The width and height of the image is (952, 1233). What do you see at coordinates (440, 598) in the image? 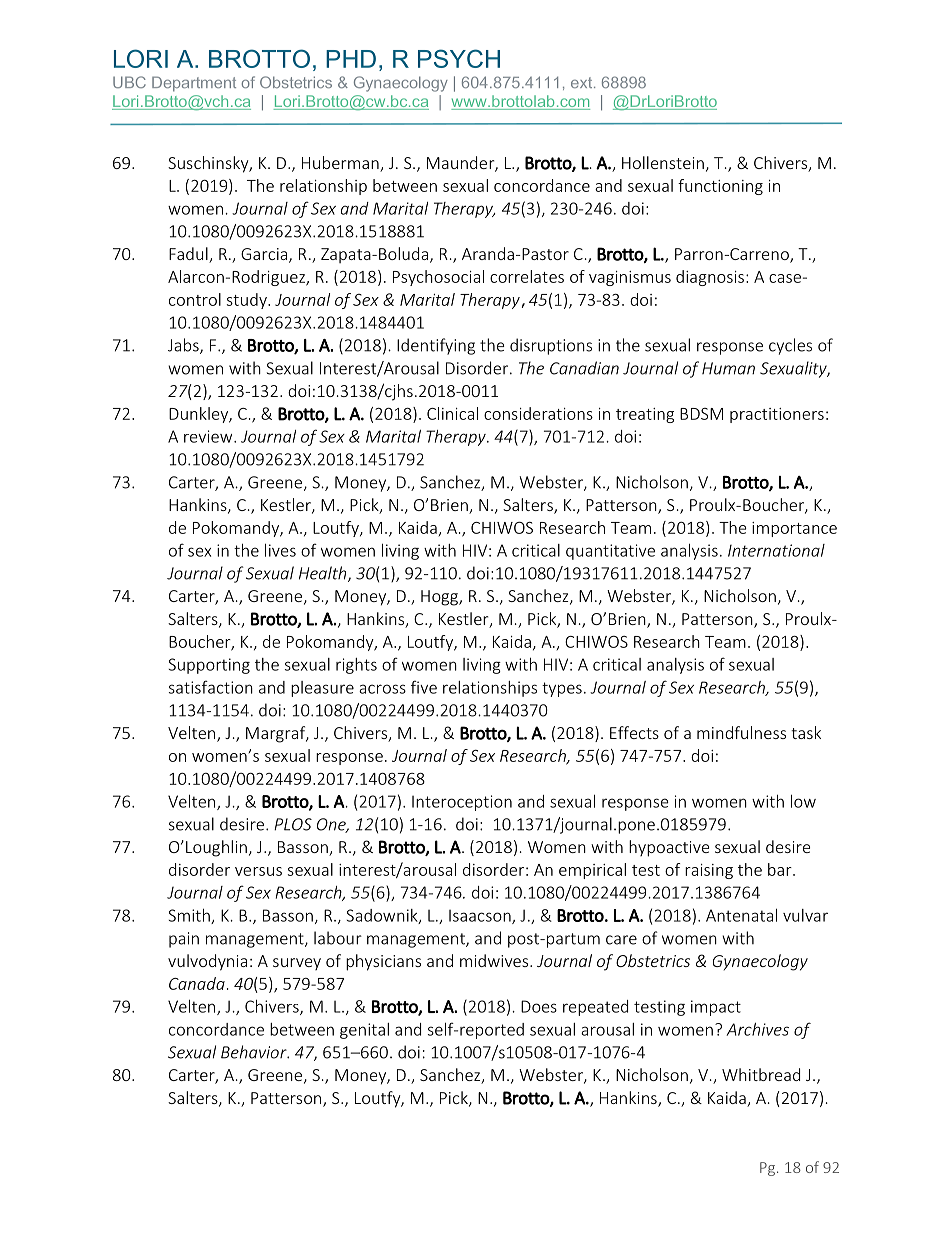
I see `Hogg` at bounding box center [440, 598].
